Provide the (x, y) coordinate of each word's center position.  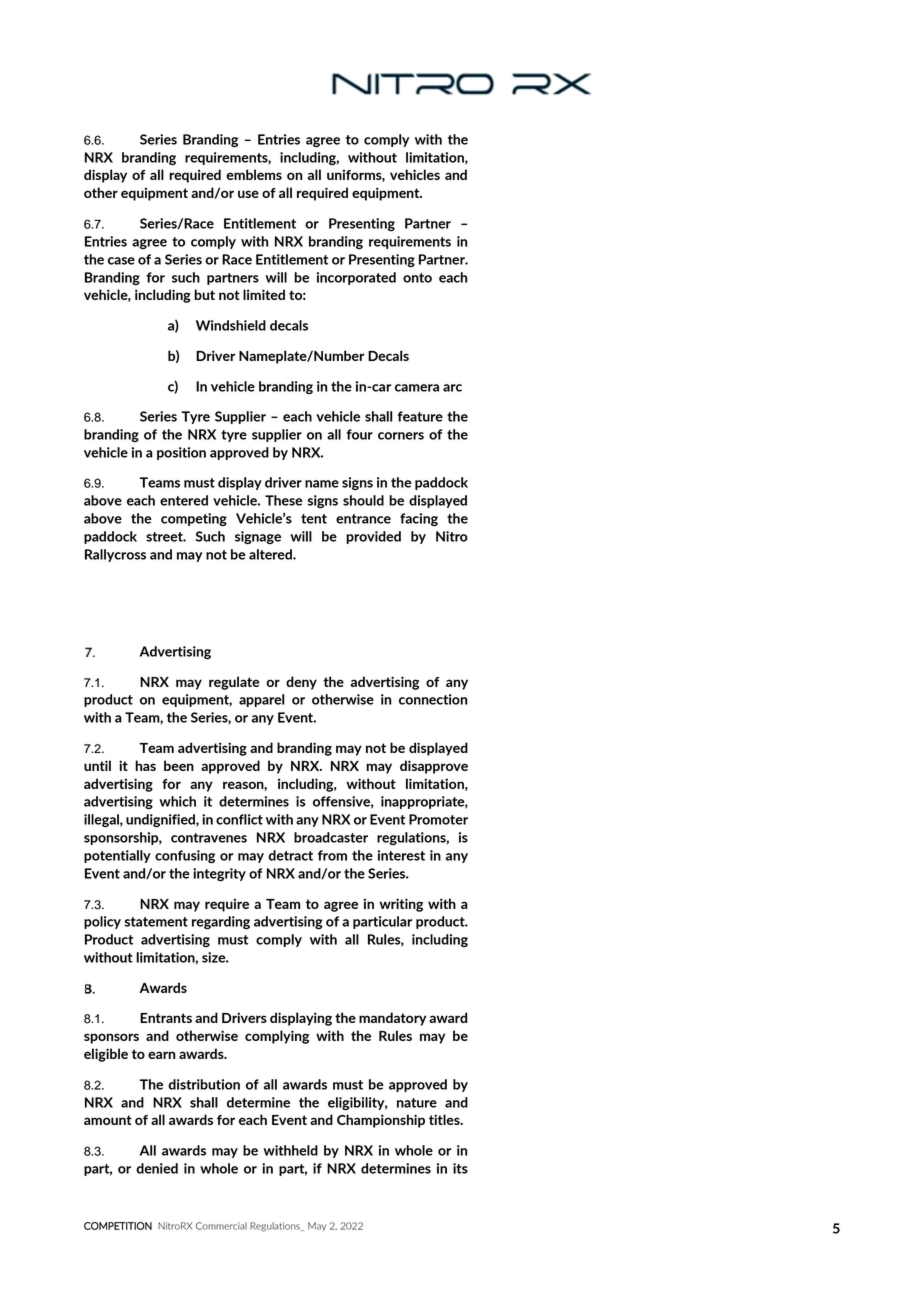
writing (401, 905)
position (181, 453)
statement (156, 922)
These (284, 500)
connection (433, 699)
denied (157, 1168)
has (145, 765)
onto (417, 278)
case (121, 261)
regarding (221, 922)
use (248, 194)
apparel (261, 700)
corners (401, 436)
